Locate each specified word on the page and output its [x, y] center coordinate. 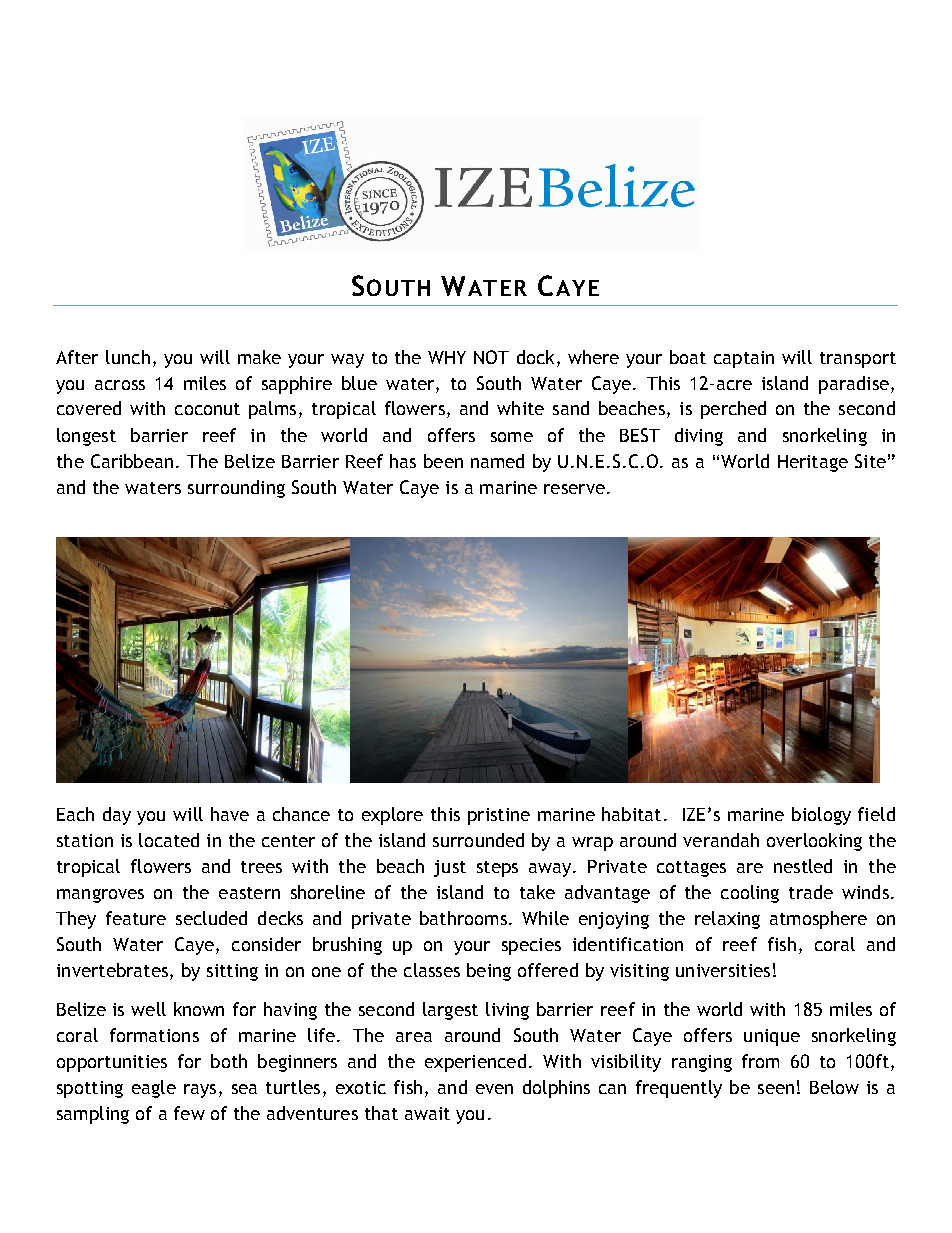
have [230, 814]
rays [200, 1091]
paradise [854, 385]
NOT [491, 357]
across [120, 385]
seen [776, 1089]
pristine [499, 816]
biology [821, 816]
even [494, 1089]
